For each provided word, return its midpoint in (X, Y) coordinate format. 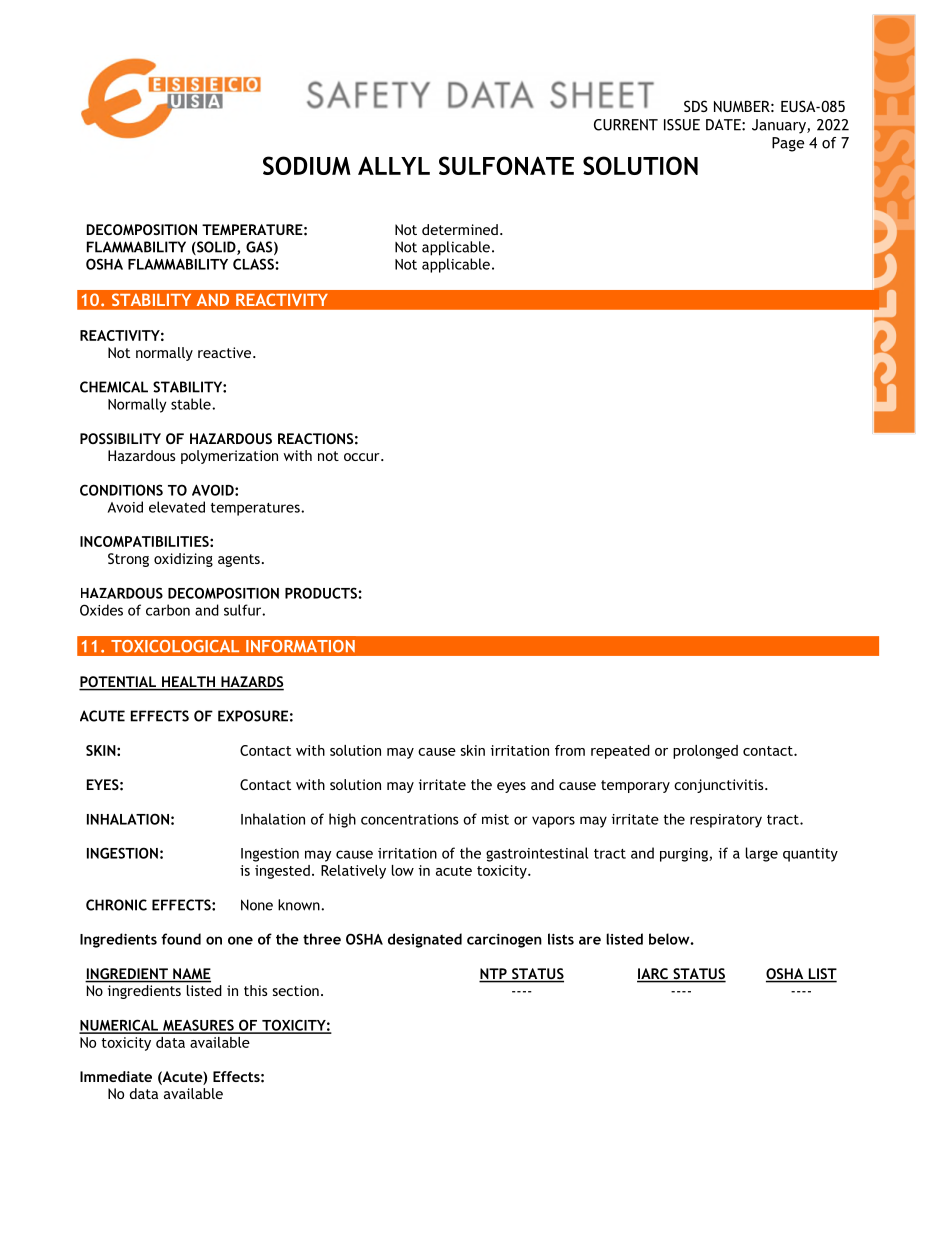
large (762, 854)
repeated (620, 752)
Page (788, 144)
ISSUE (682, 125)
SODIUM (307, 165)
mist (495, 819)
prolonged (705, 752)
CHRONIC (116, 905)
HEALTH (188, 681)
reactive (226, 352)
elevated (177, 507)
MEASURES (198, 1026)
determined (460, 229)
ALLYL (394, 165)
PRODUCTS (322, 593)
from (570, 750)
